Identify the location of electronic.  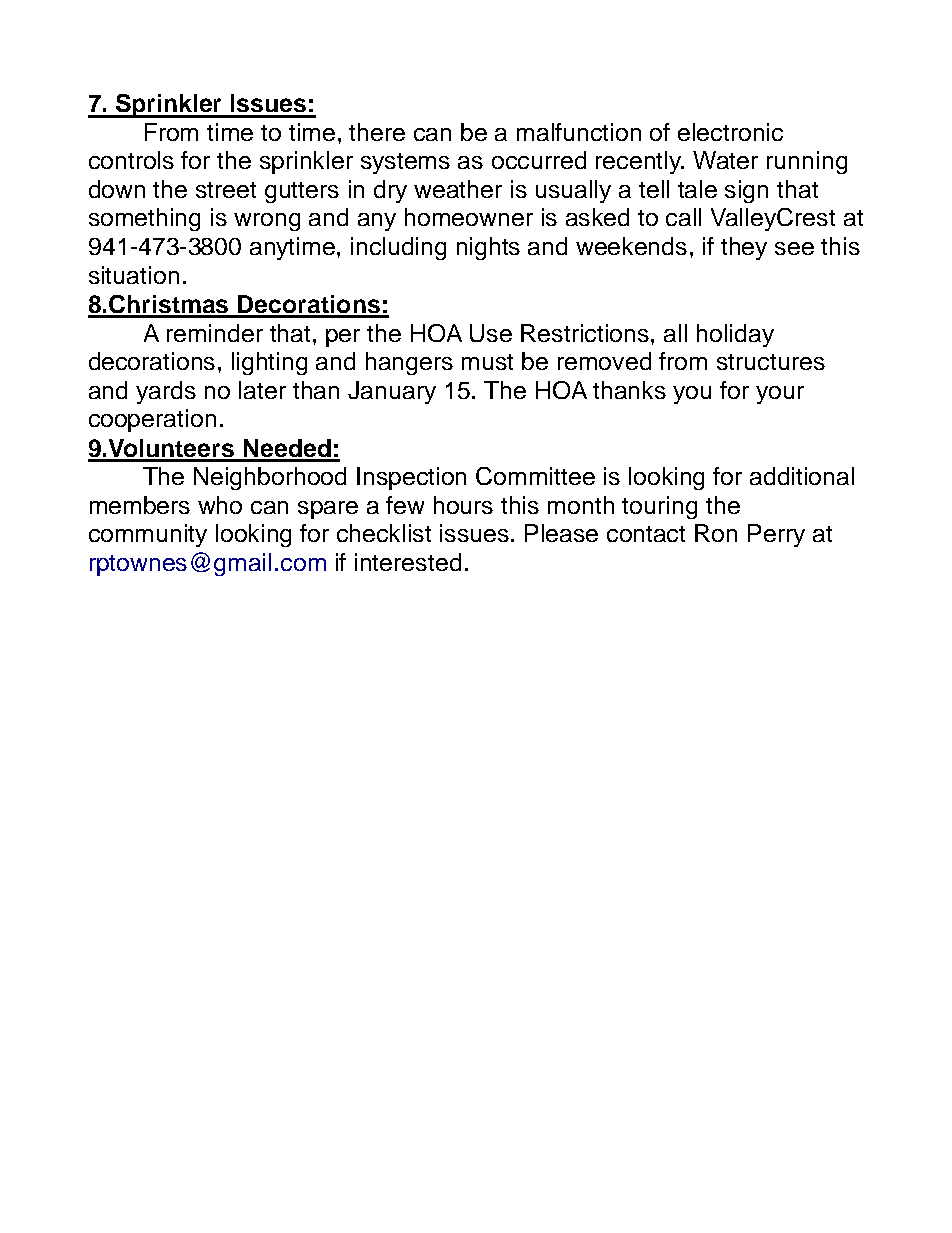
(730, 132).
